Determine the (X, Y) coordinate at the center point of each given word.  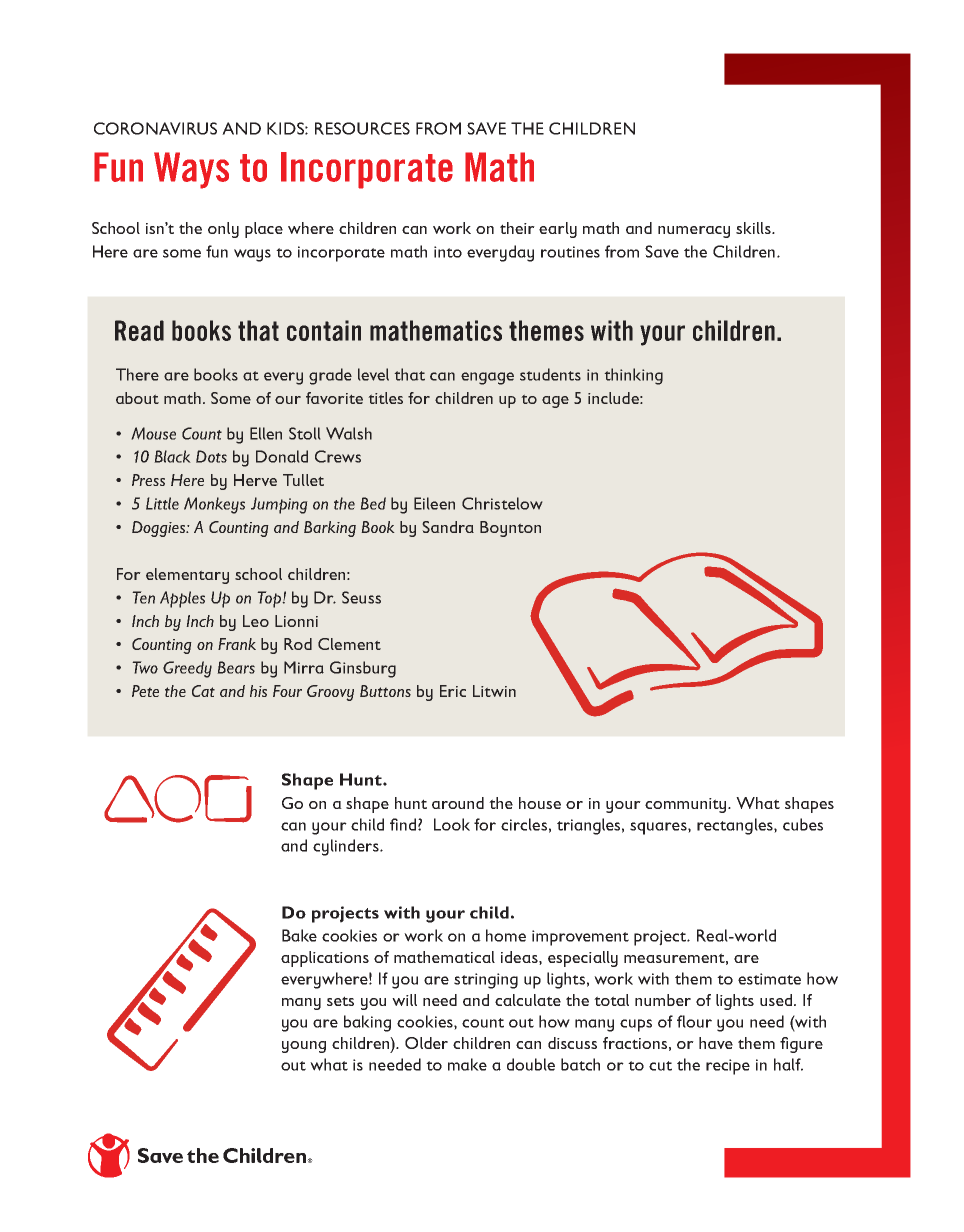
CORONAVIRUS (155, 128)
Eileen (434, 503)
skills (754, 228)
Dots (211, 456)
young (304, 1047)
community (687, 805)
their (517, 228)
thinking (633, 376)
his (258, 691)
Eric (453, 691)
